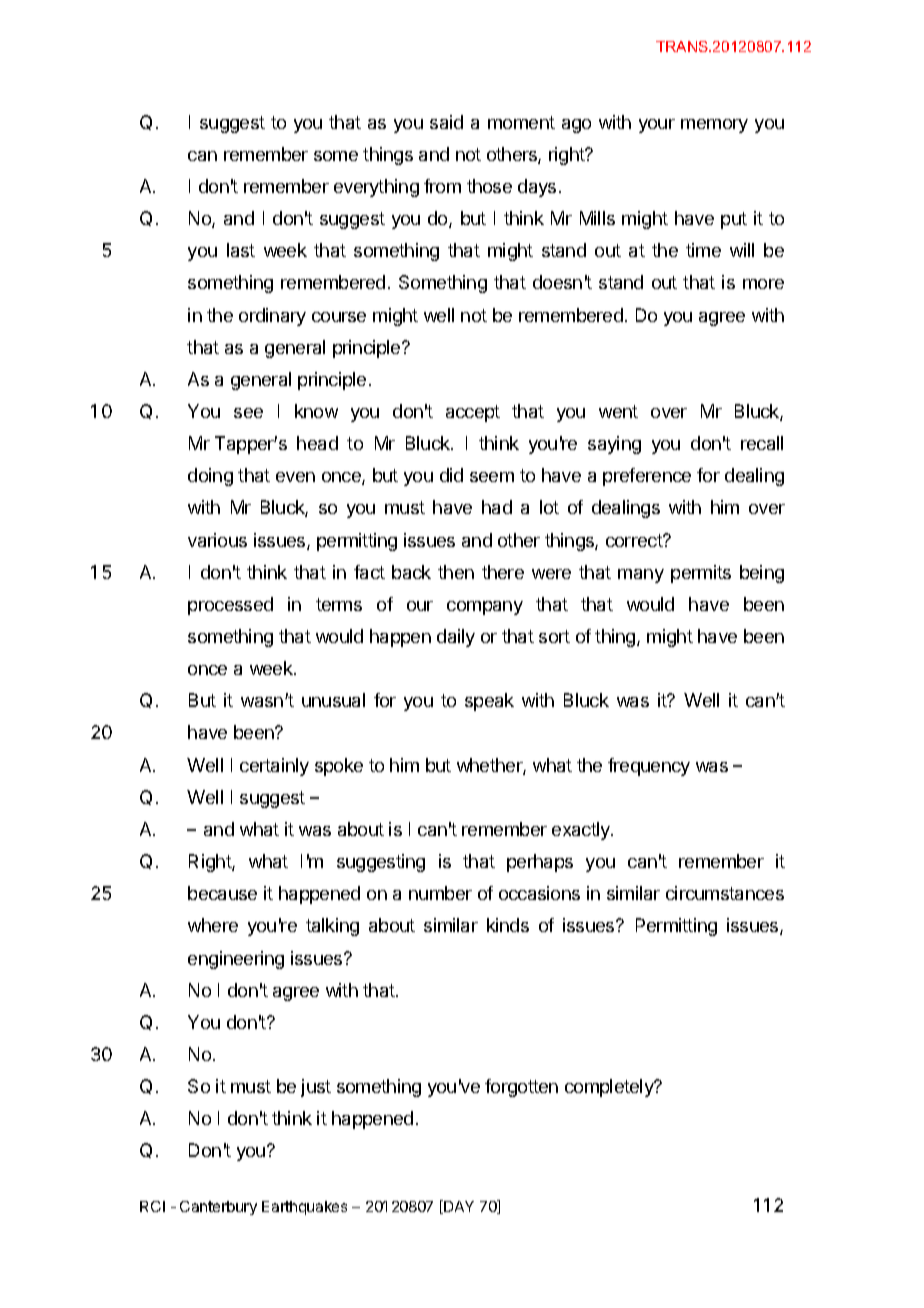  What do you see at coordinates (701, 574) in the image?
I see `permits` at bounding box center [701, 574].
